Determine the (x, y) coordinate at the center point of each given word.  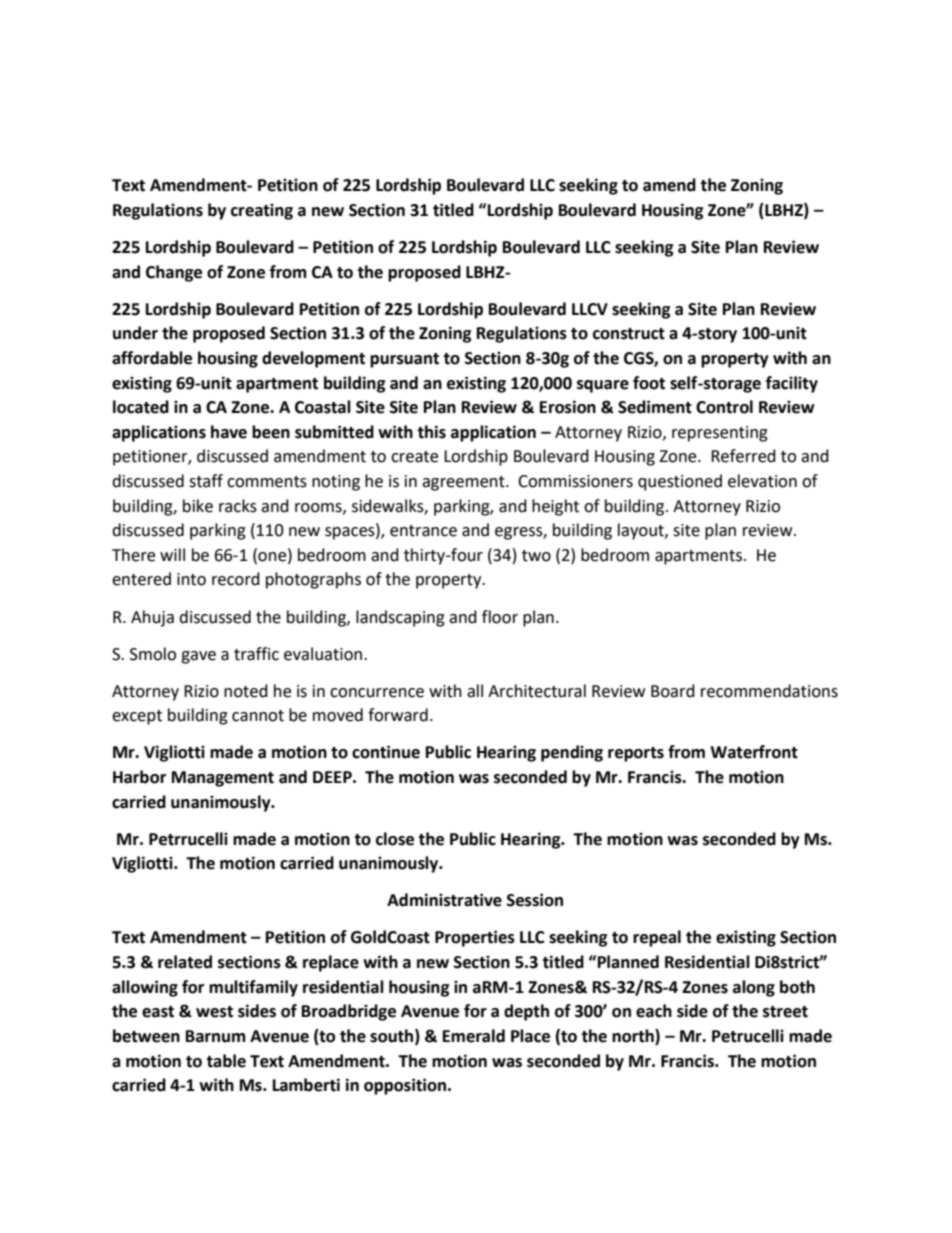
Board (673, 691)
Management (223, 779)
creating (262, 211)
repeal (657, 938)
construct (629, 334)
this (431, 432)
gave (198, 657)
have (229, 432)
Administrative (444, 900)
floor (500, 617)
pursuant (404, 360)
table (226, 1061)
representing (720, 434)
